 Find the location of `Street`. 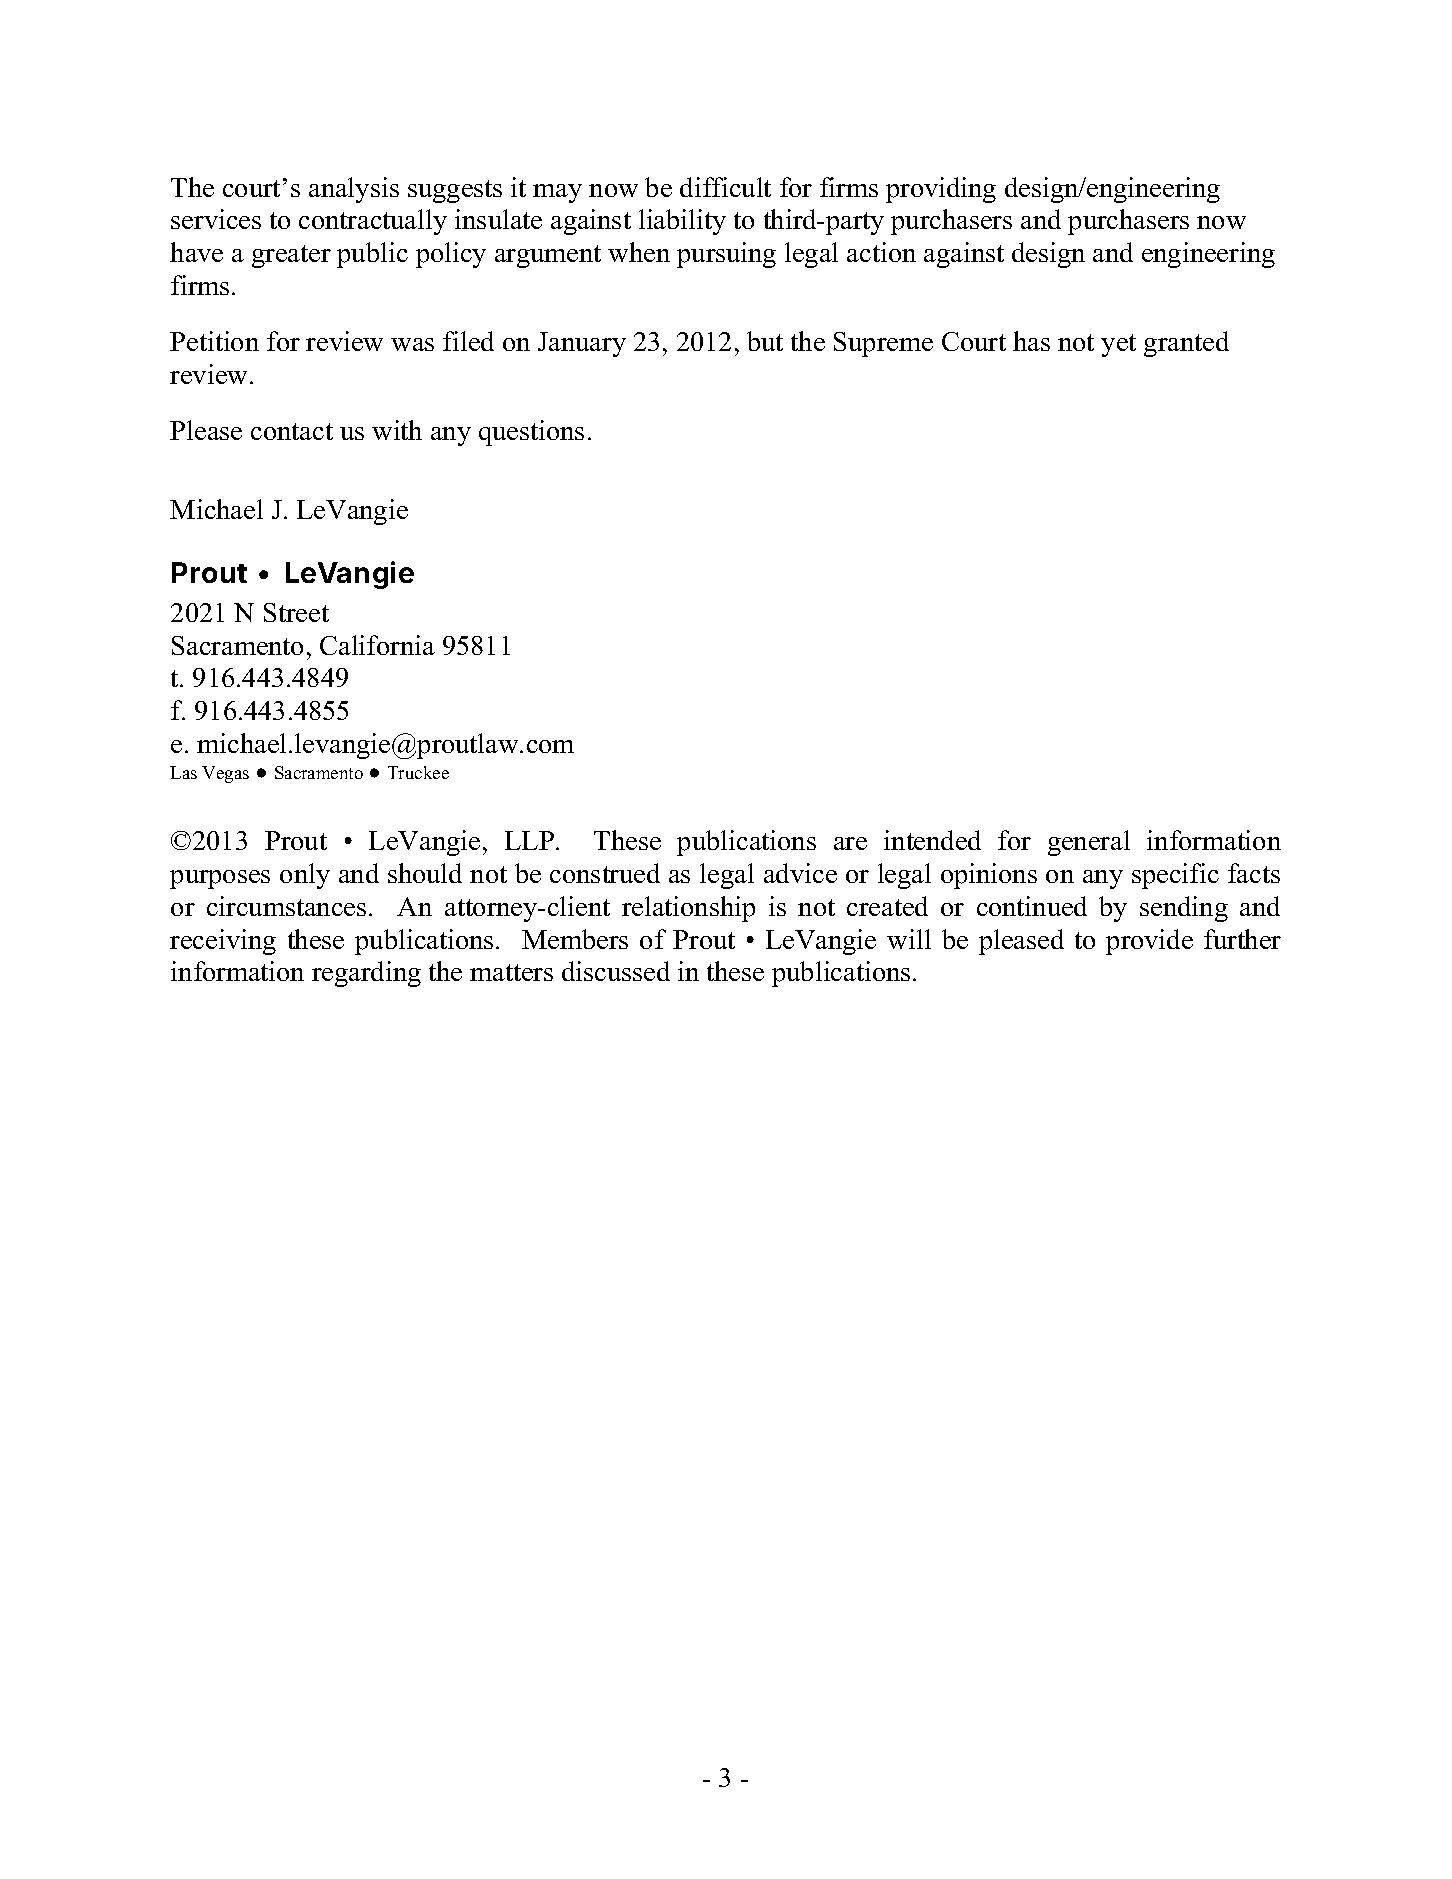

Street is located at coordinates (296, 612).
